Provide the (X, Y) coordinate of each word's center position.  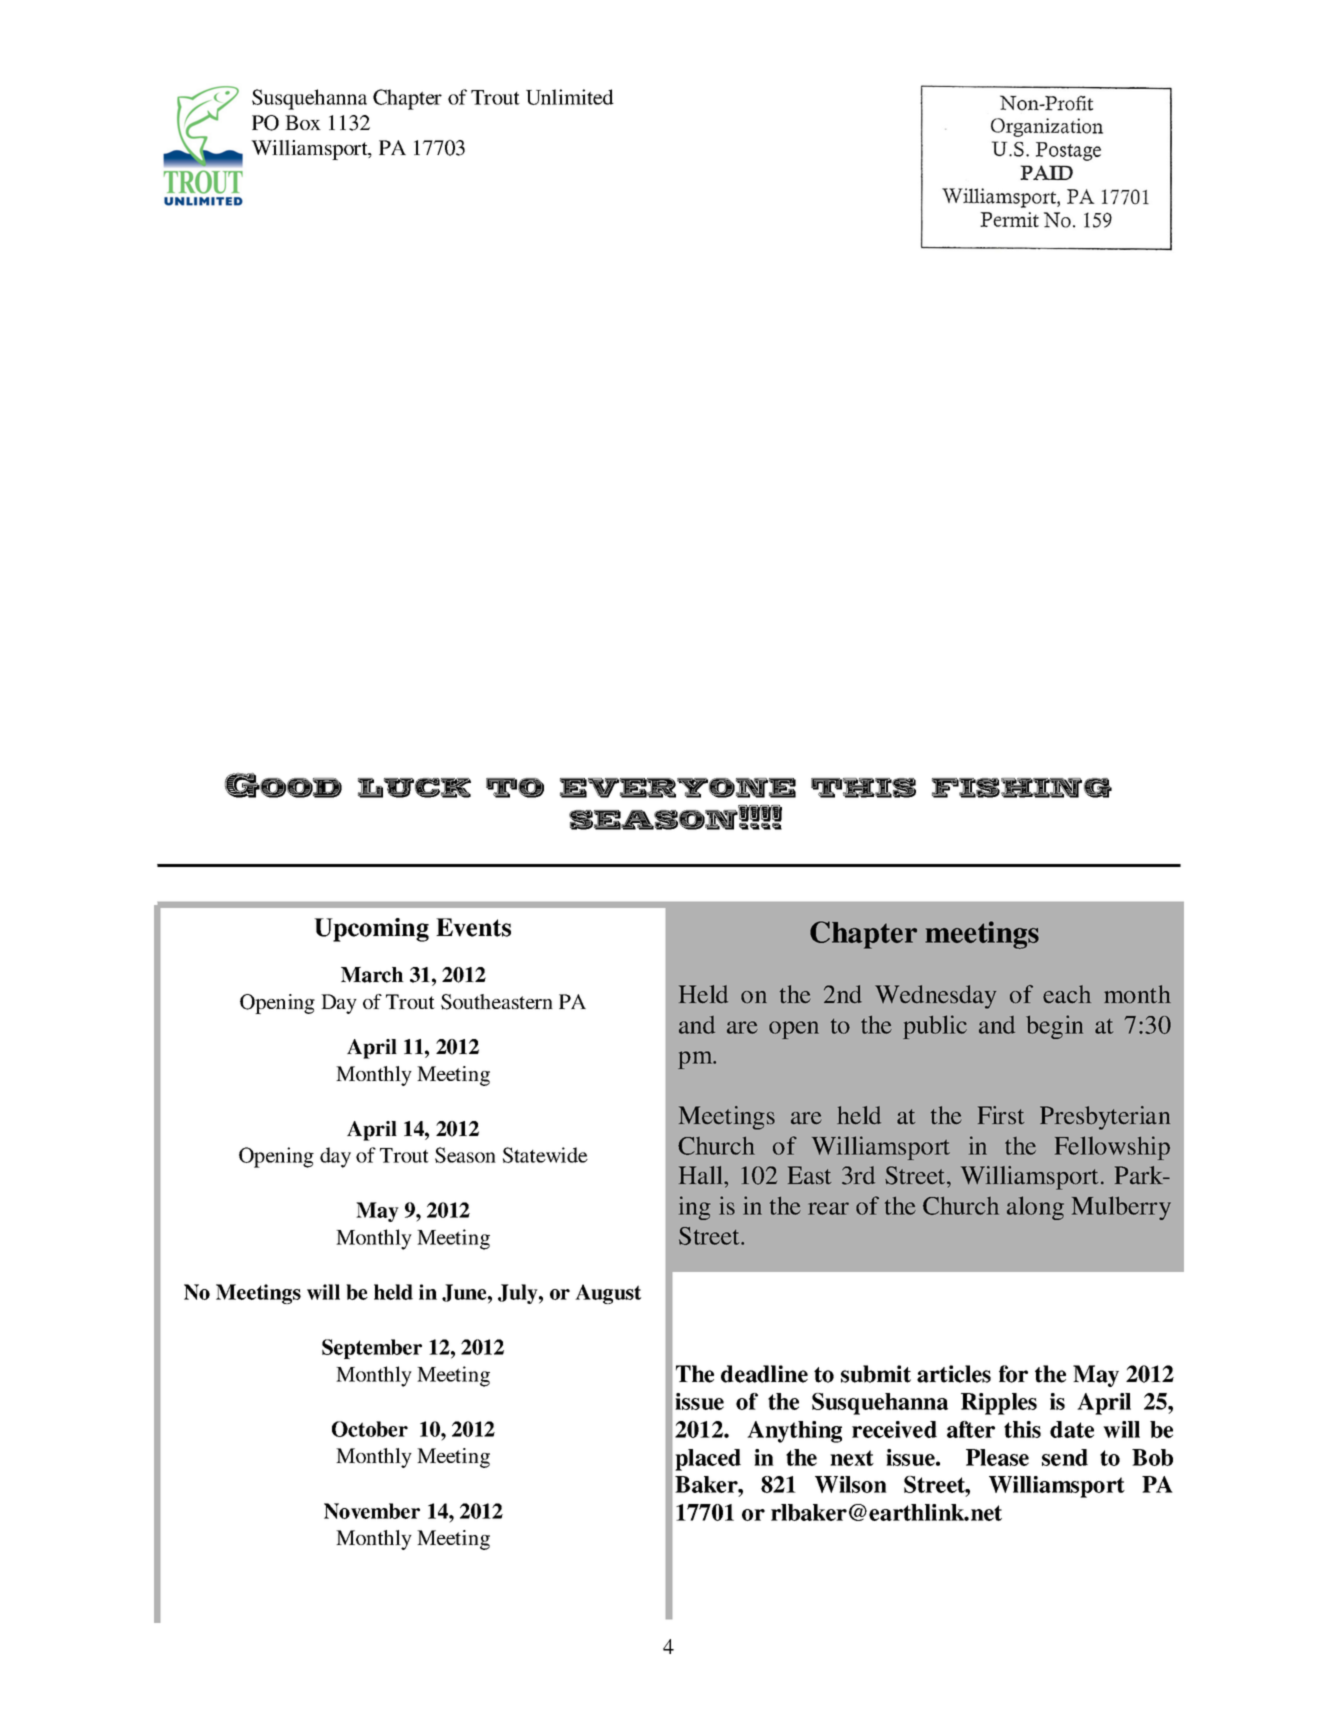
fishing (1022, 788)
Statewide (545, 1155)
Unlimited (570, 97)
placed (708, 1460)
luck (414, 788)
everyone (678, 788)
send (1065, 1457)
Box (303, 122)
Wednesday (935, 997)
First (1001, 1115)
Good (283, 785)
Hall (702, 1175)
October (370, 1429)
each (1067, 994)
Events (473, 927)
